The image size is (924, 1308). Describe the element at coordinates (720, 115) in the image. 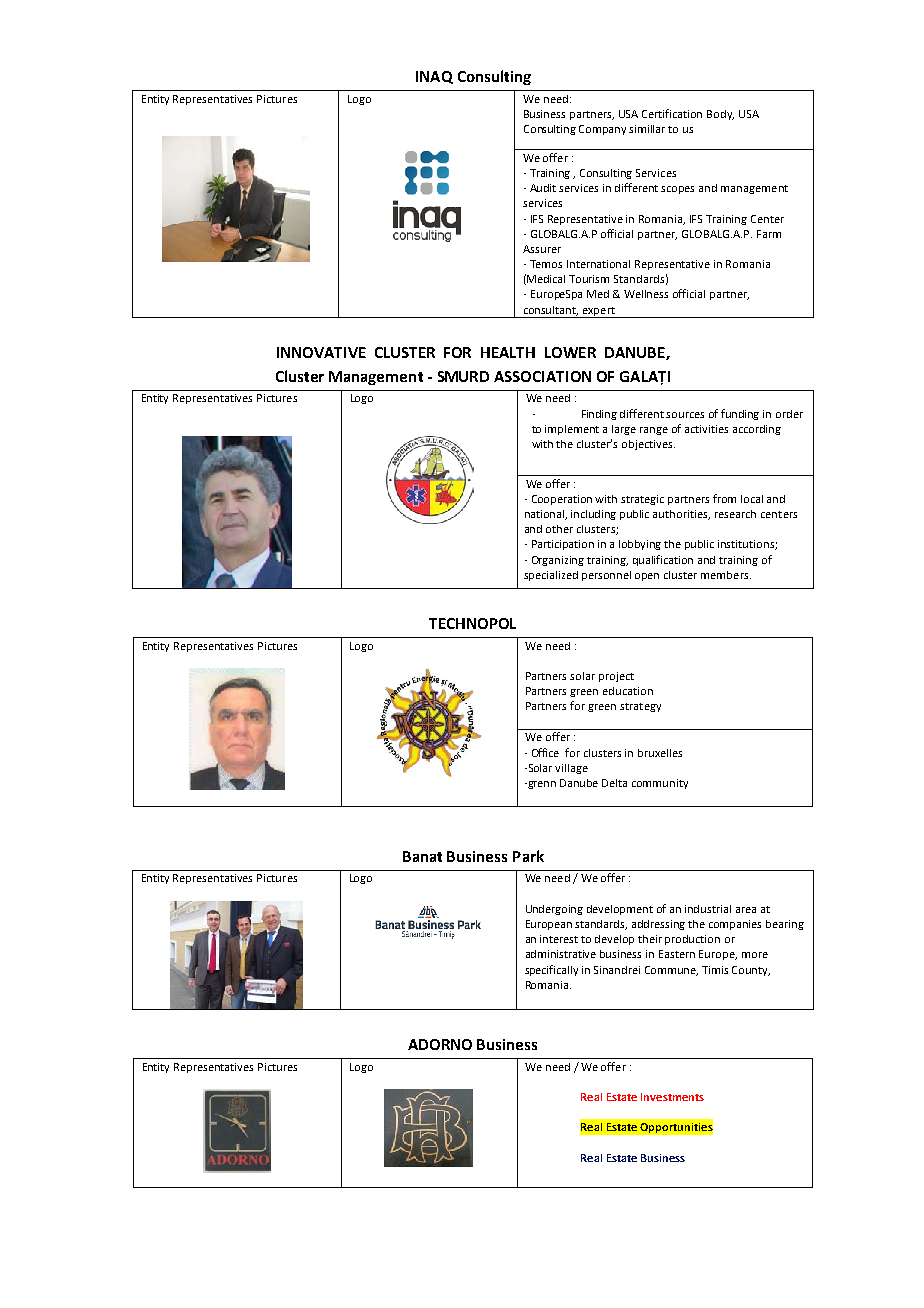

I see `Body` at that location.
